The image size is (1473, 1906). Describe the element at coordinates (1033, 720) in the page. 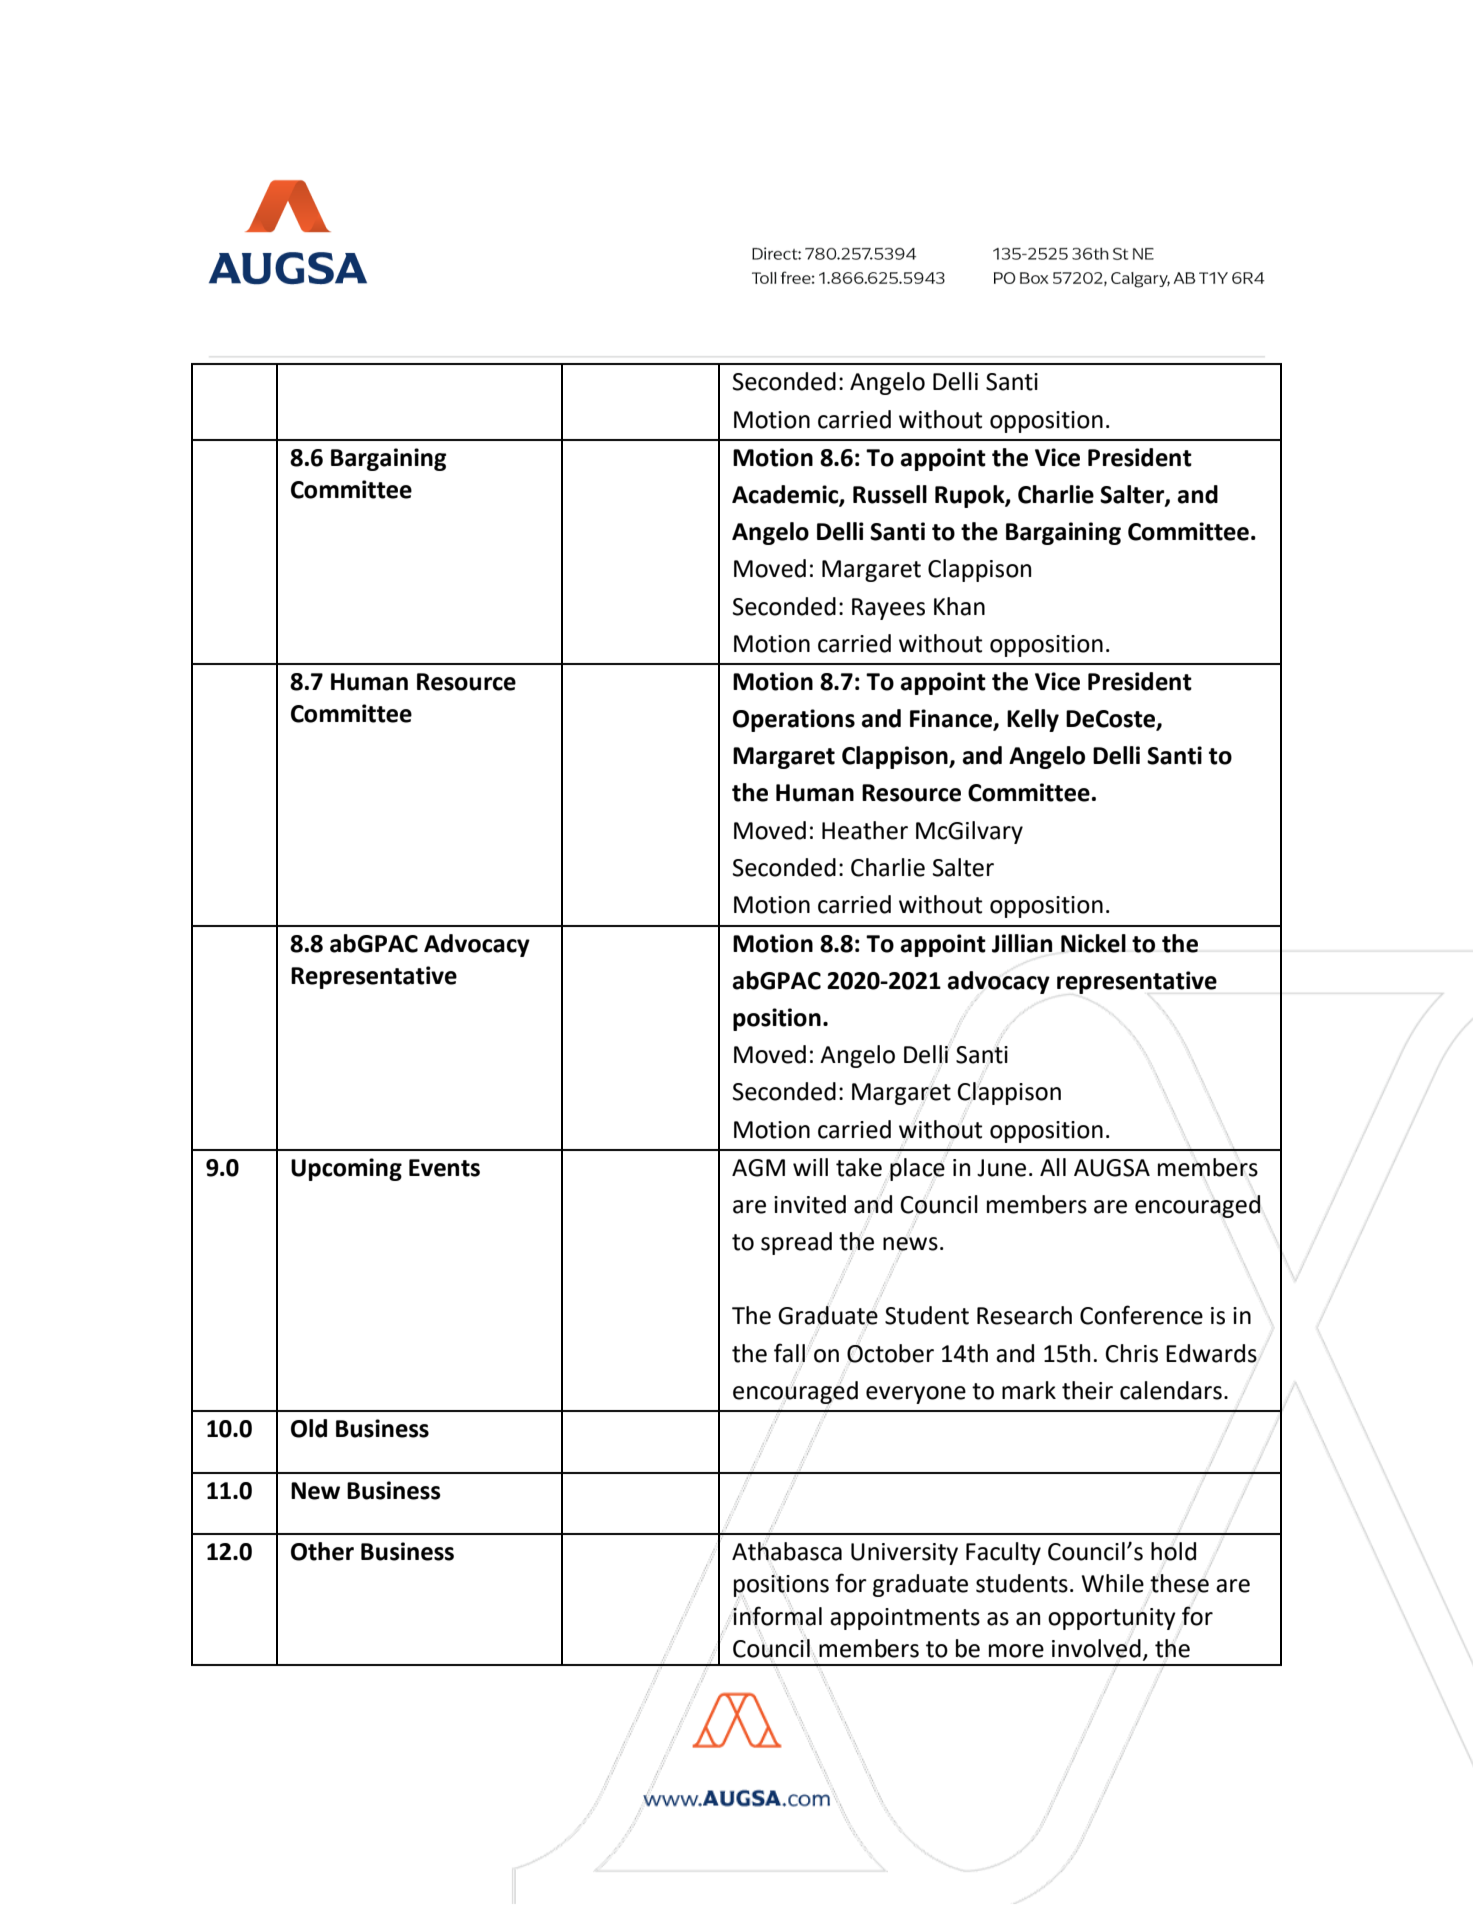

I see `Kelly` at that location.
